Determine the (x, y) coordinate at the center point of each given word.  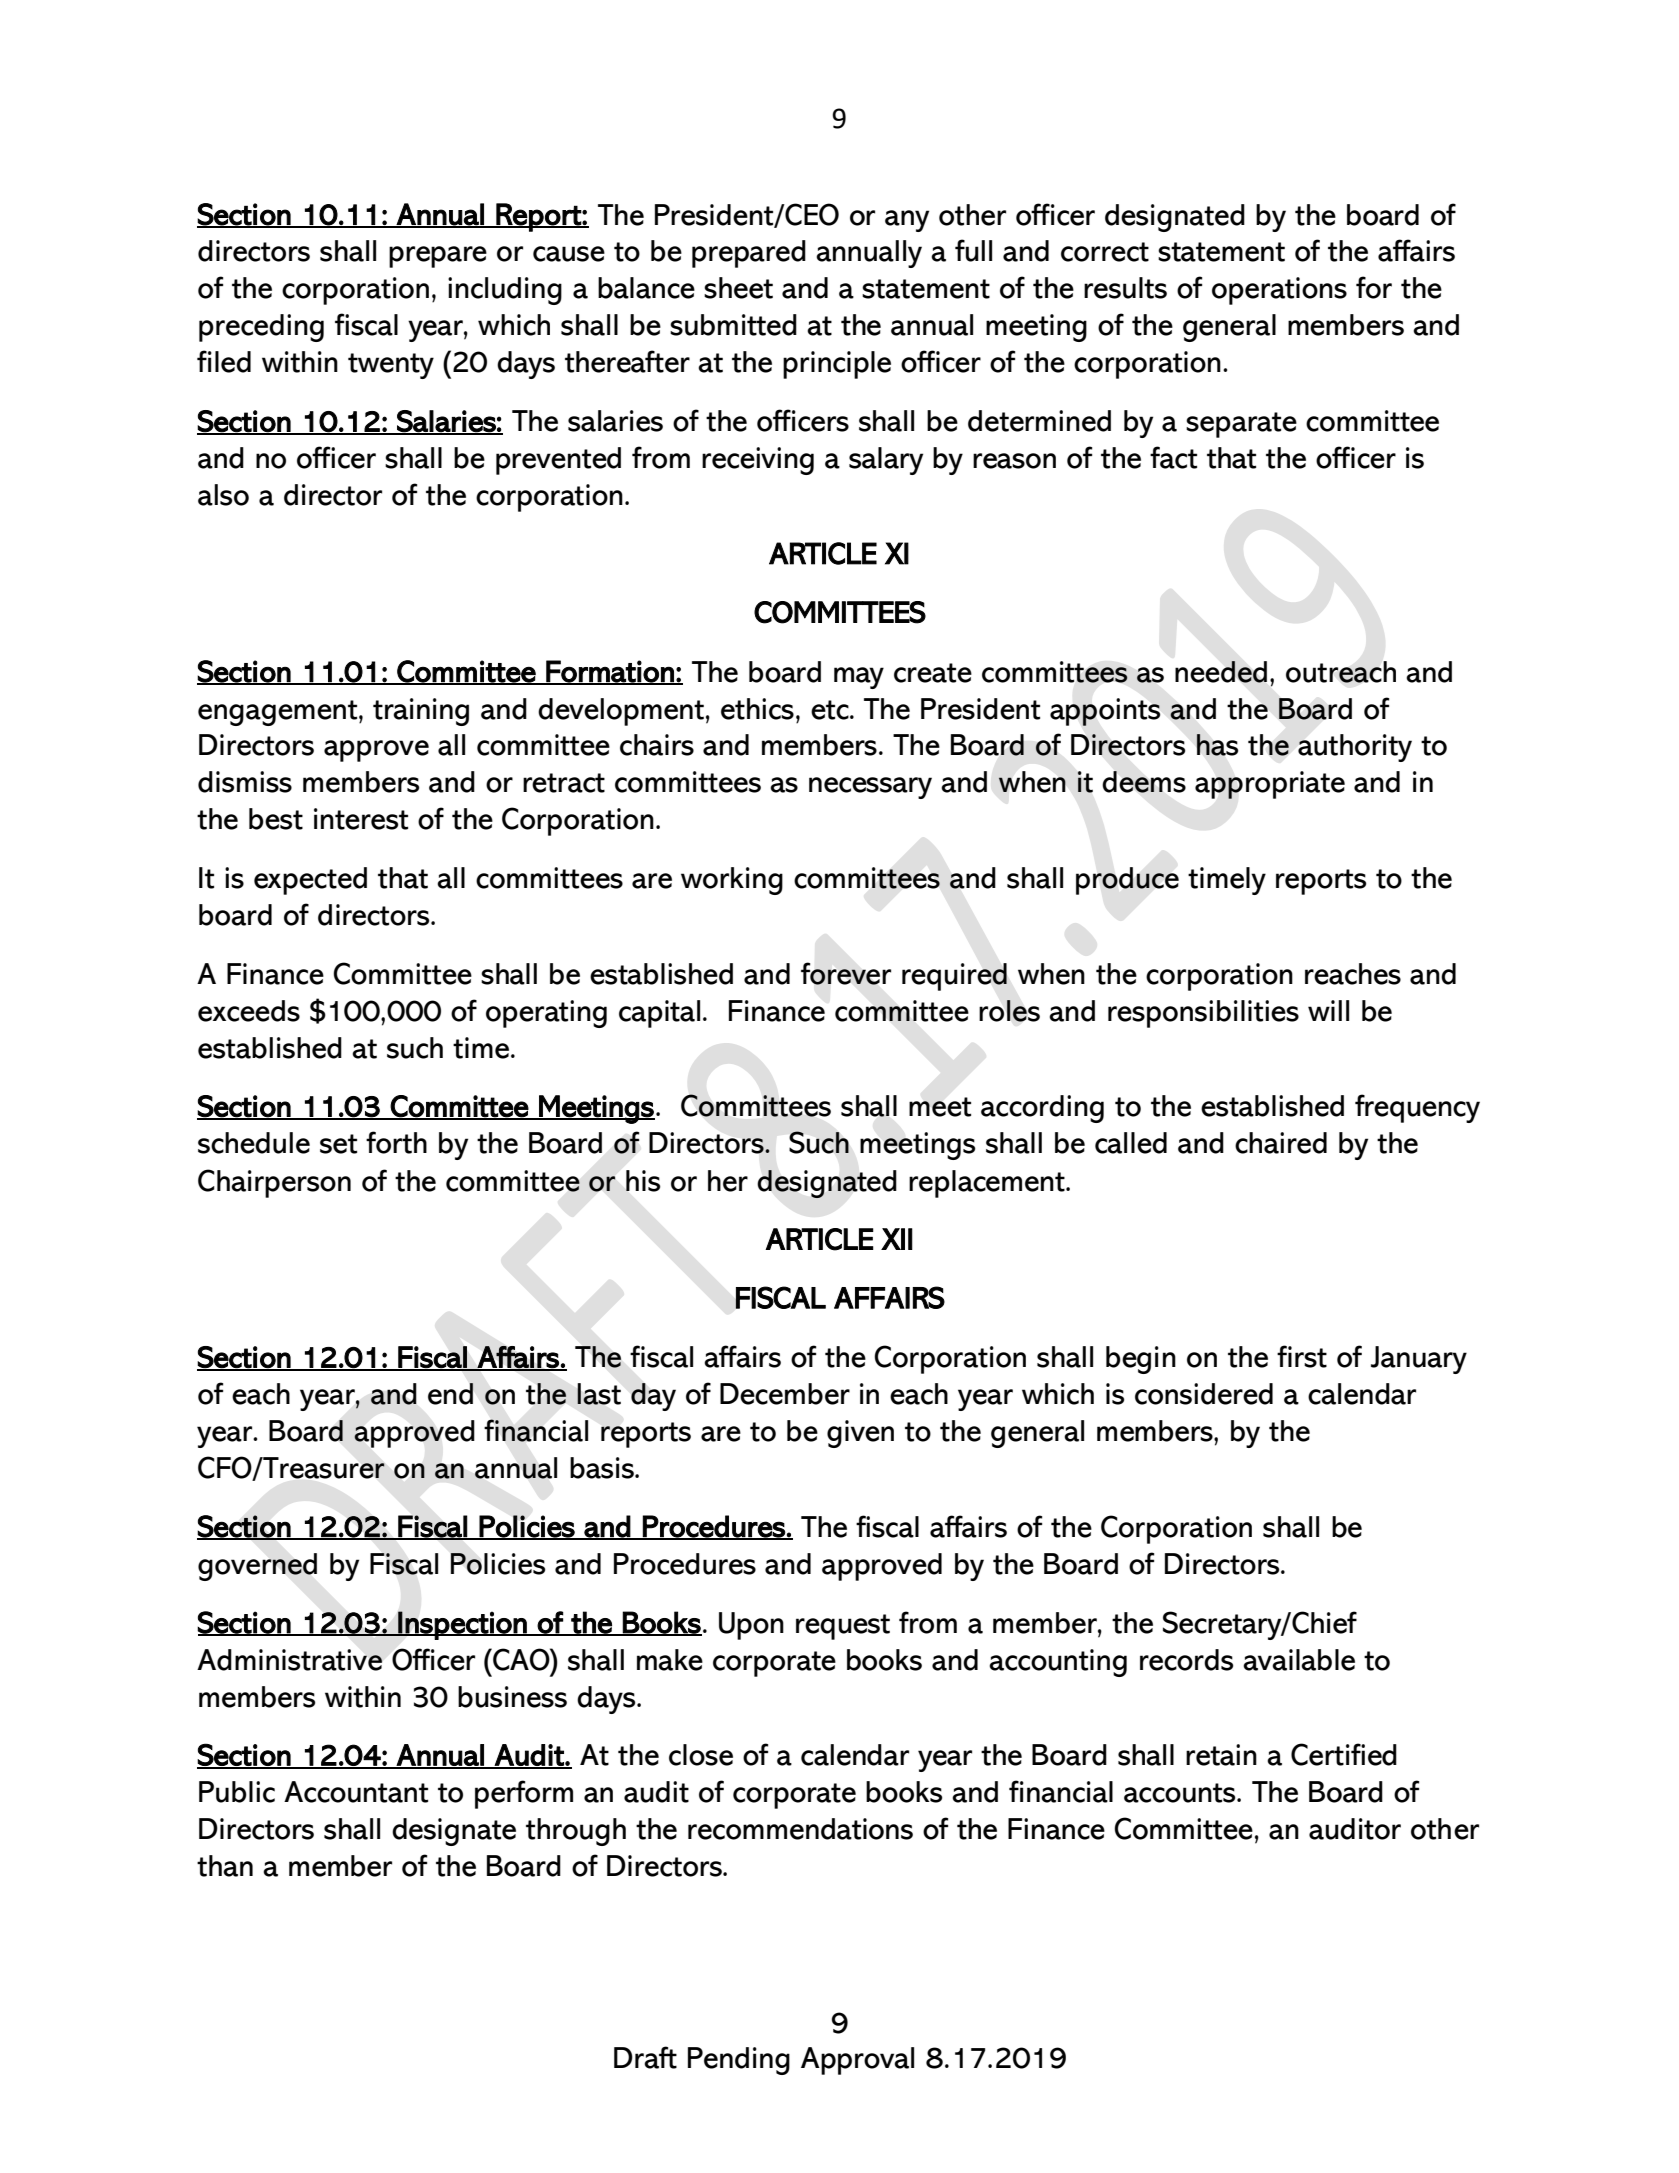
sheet (738, 288)
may (859, 678)
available (1299, 1660)
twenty (391, 366)
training (421, 712)
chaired (1281, 1143)
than (225, 1866)
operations (1279, 291)
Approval (857, 2061)
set (338, 1144)
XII (897, 1239)
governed (257, 1567)
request (843, 1627)
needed (1221, 672)
